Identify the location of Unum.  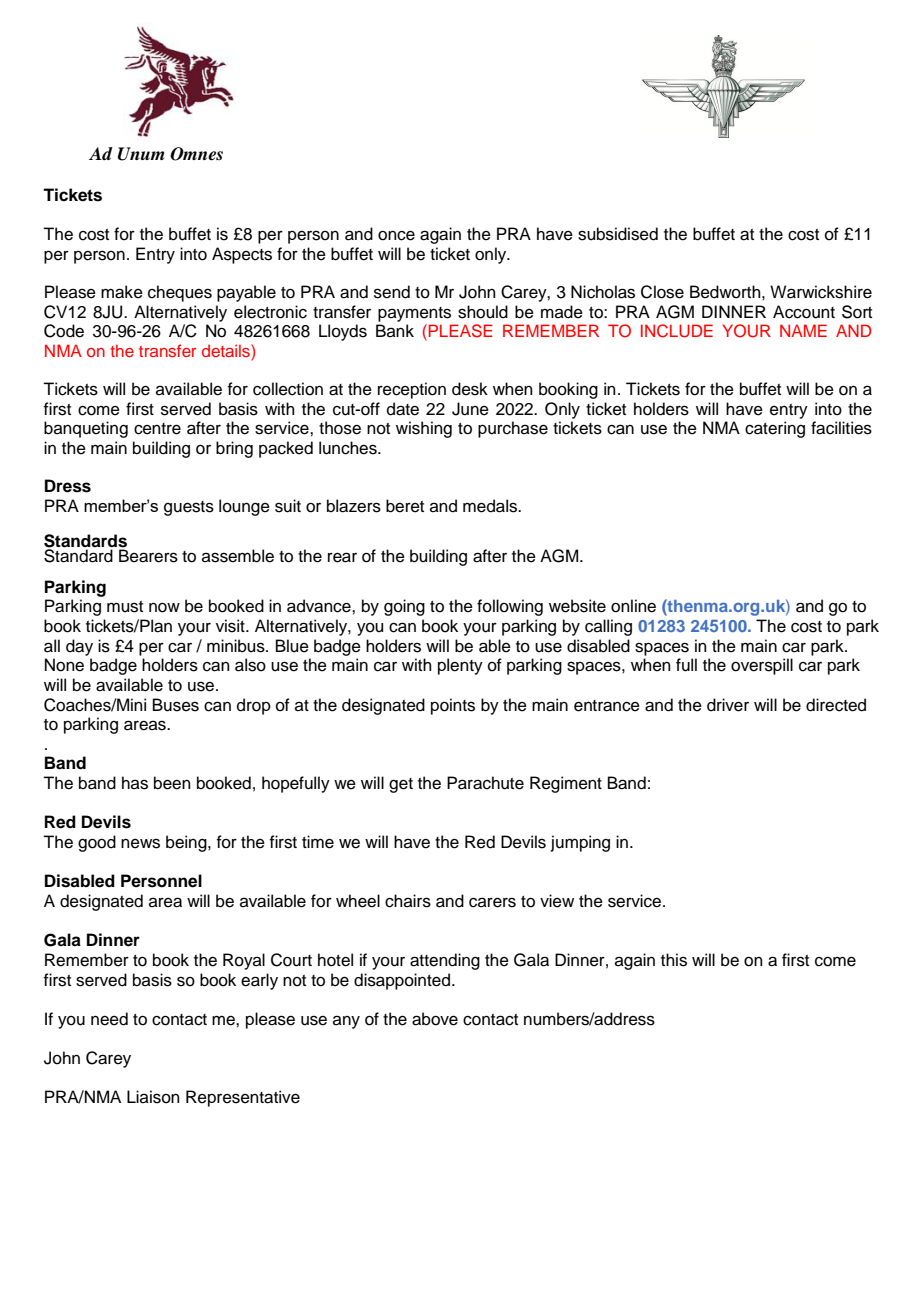
(141, 154).
